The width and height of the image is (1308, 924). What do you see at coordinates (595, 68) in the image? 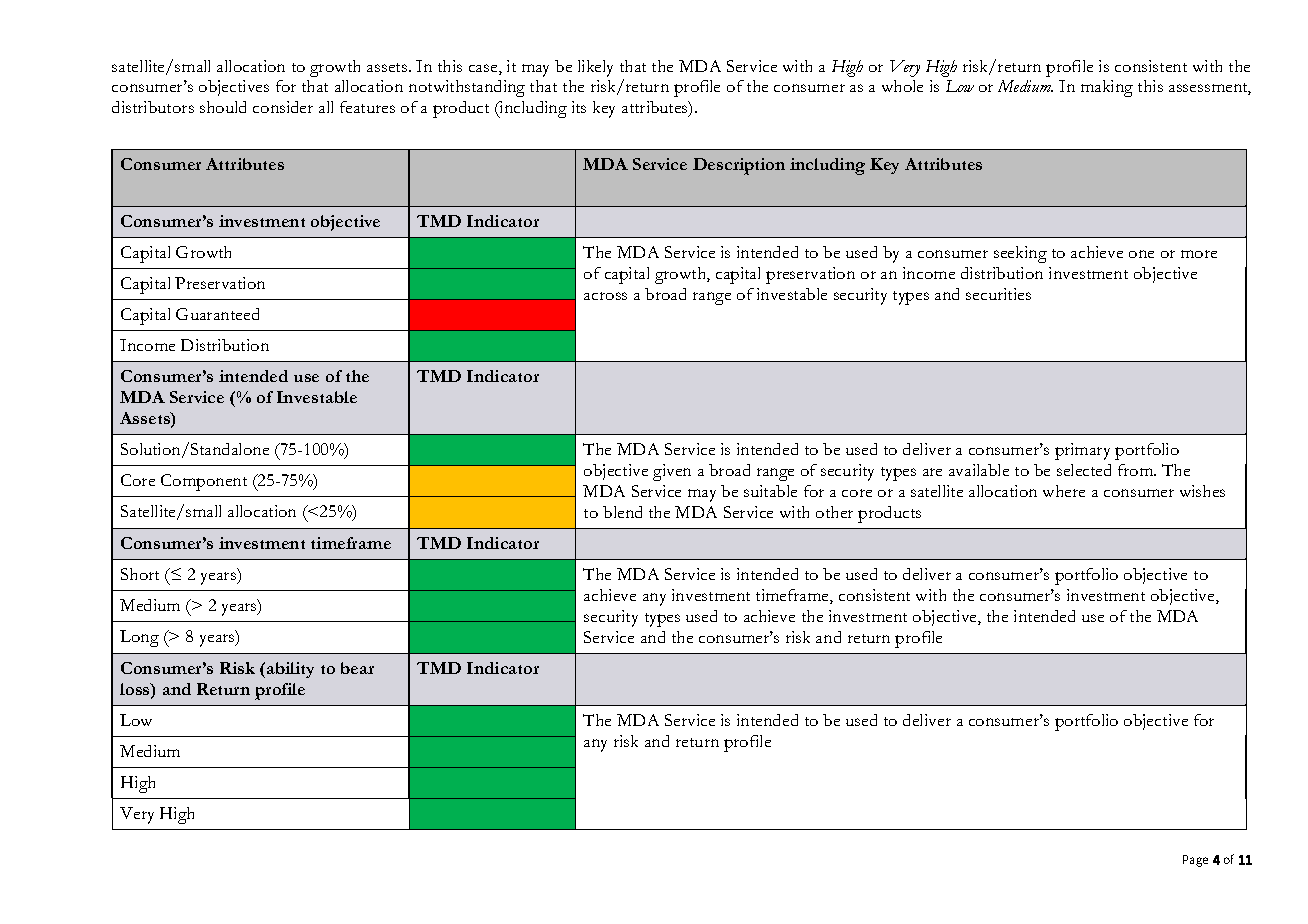
I see `likely` at bounding box center [595, 68].
